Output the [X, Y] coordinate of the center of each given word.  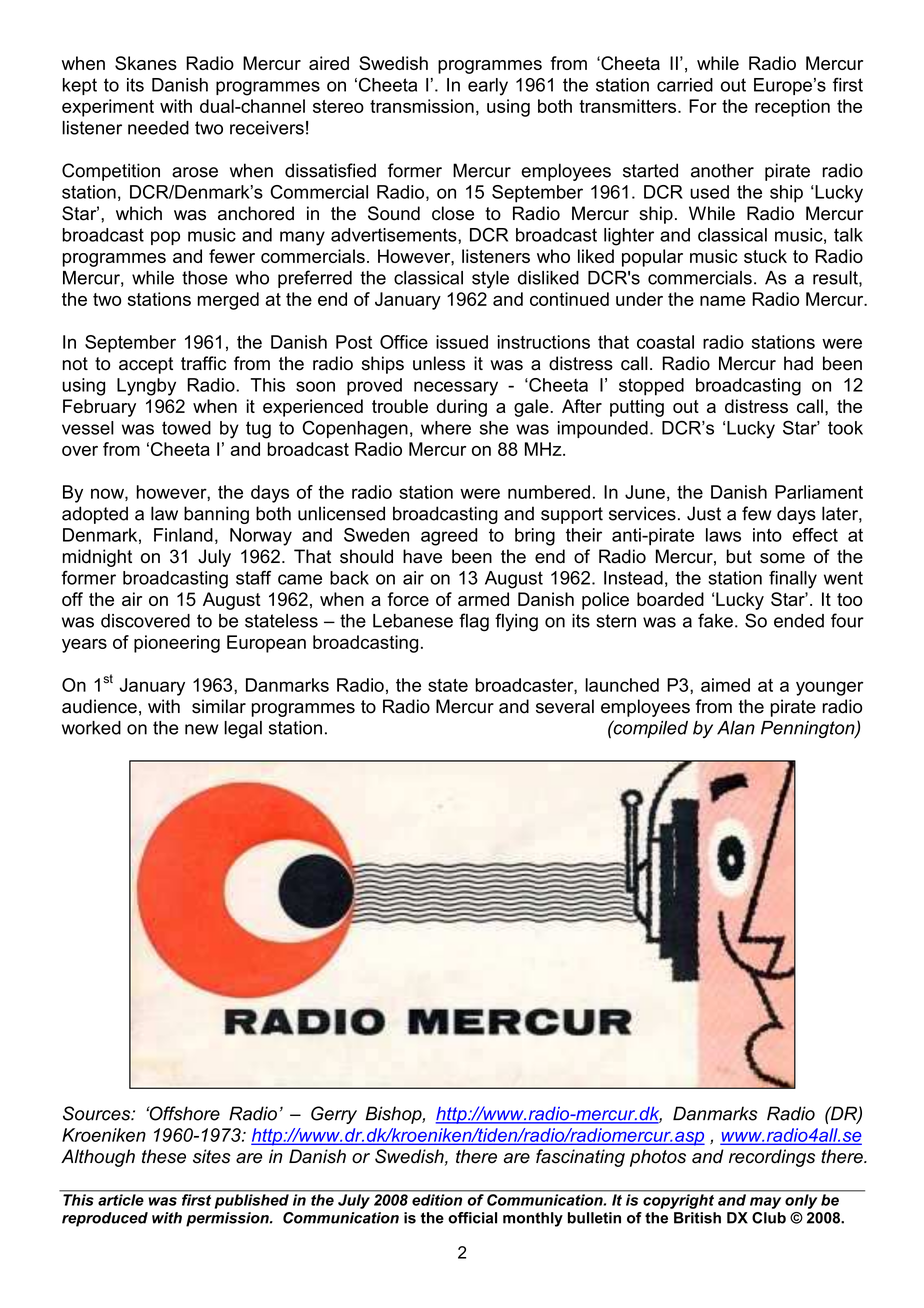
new [202, 729]
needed [158, 128]
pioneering [177, 644]
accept [146, 365]
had [798, 363]
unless [439, 363]
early [488, 87]
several [565, 706]
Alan [736, 728]
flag [474, 622]
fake [715, 620]
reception [792, 108]
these [164, 1156]
